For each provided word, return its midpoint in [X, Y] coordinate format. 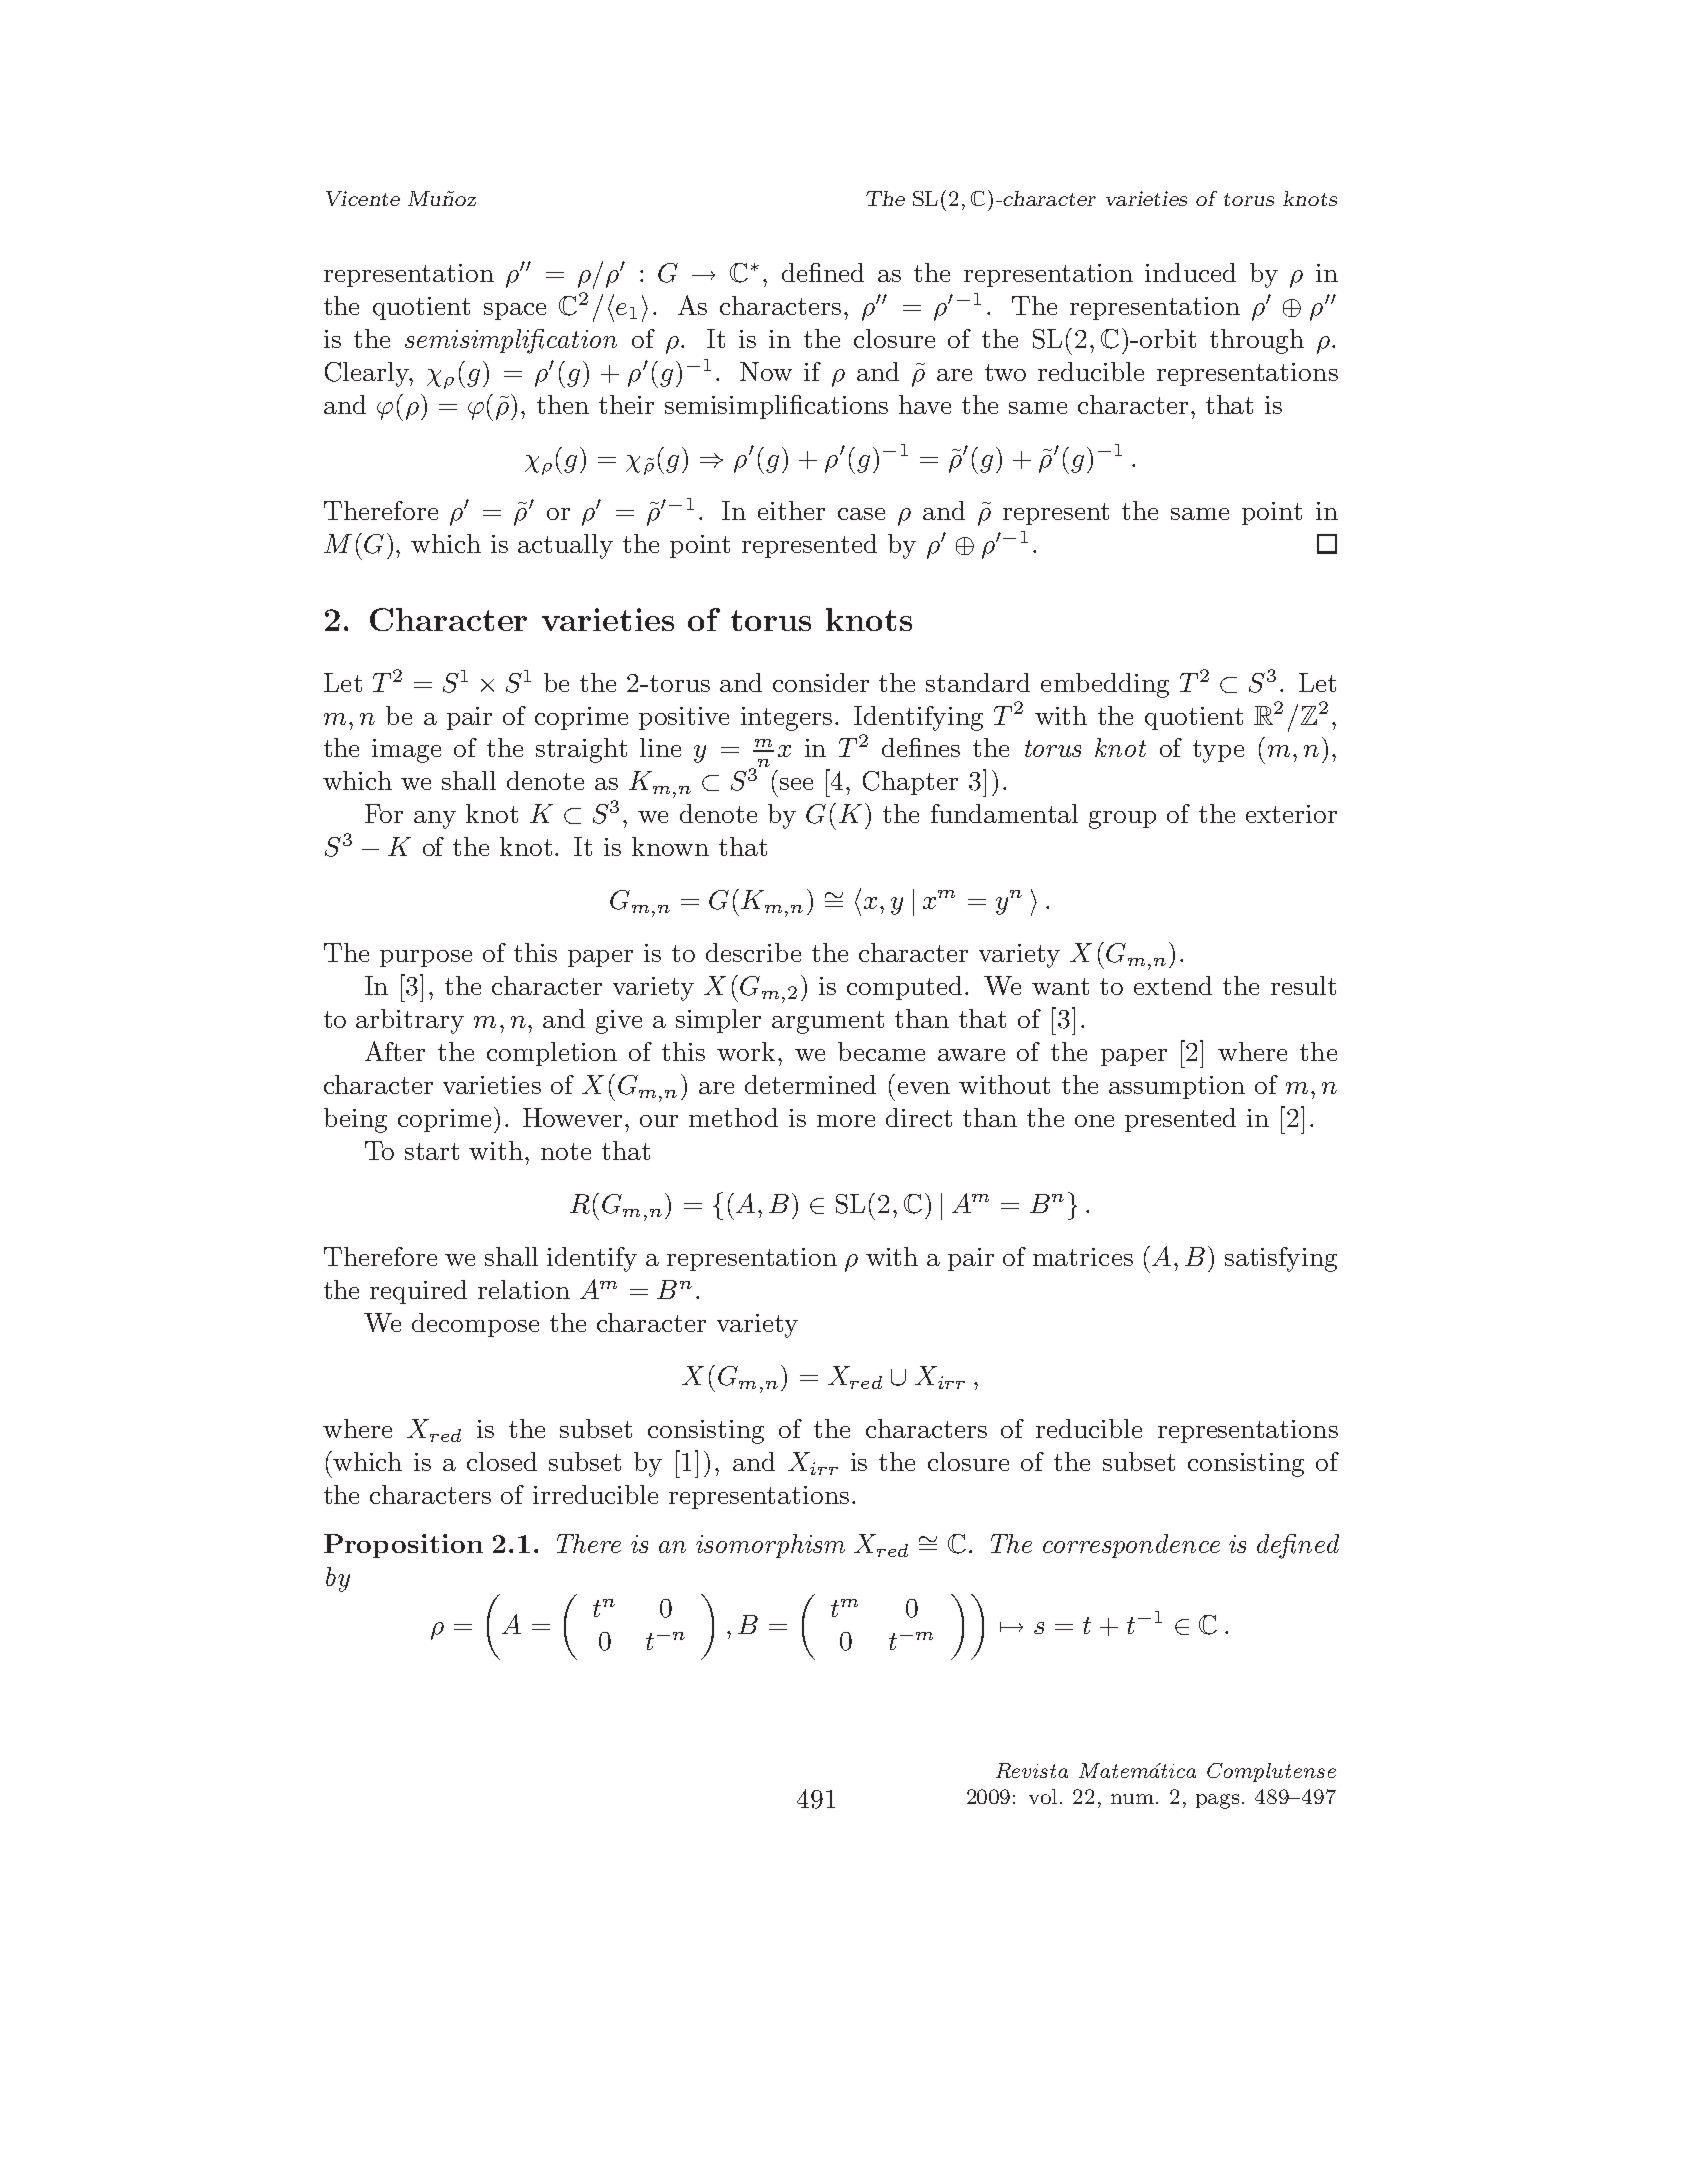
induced [1190, 272]
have [925, 404]
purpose [426, 958]
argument [828, 1022]
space [515, 311]
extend [1173, 985]
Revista [1032, 1770]
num [1134, 1799]
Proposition [403, 1546]
